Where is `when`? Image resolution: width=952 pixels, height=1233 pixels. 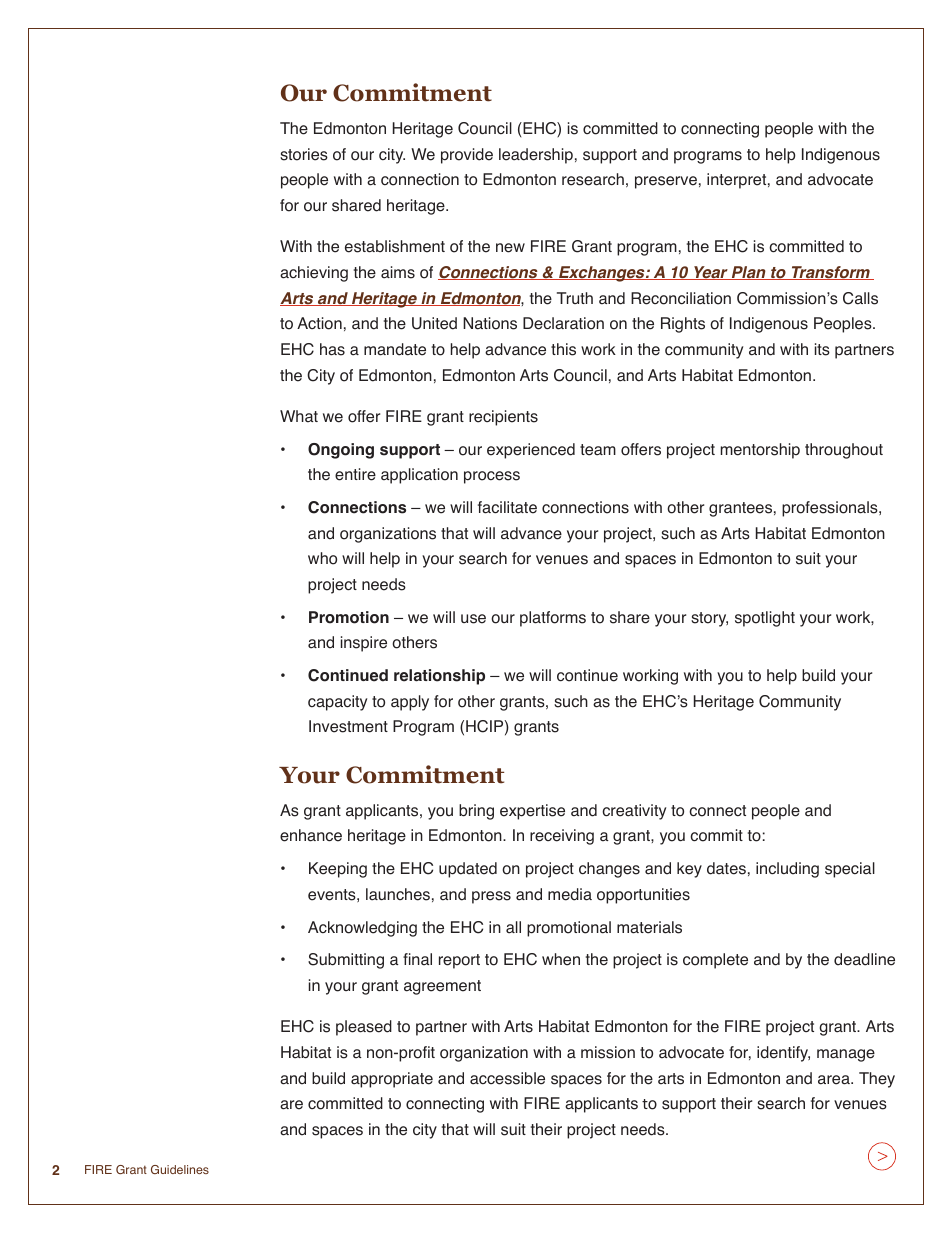
when is located at coordinates (561, 959).
